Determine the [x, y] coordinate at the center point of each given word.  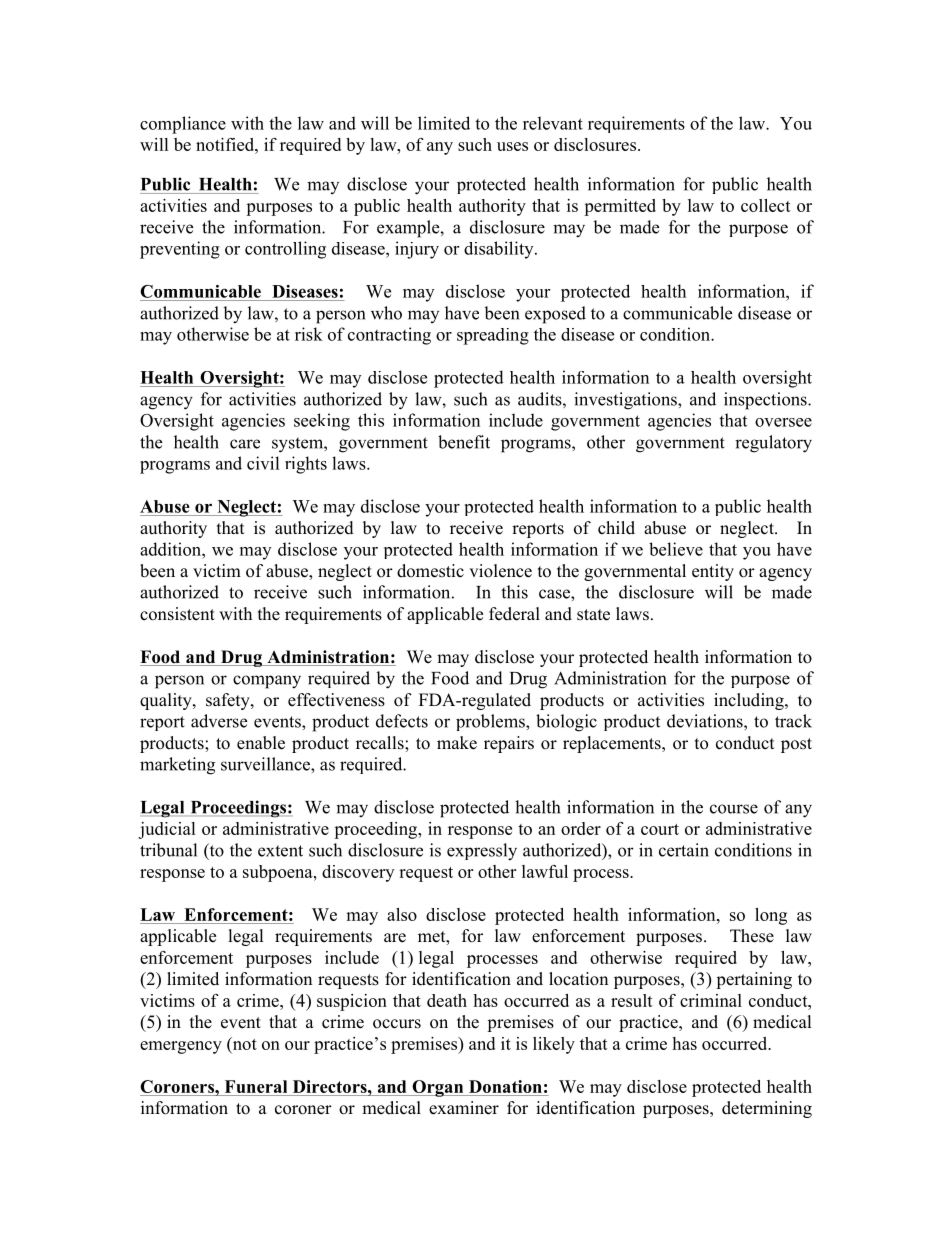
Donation [505, 1086]
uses [512, 146]
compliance [183, 125]
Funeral [256, 1086]
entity [713, 572]
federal [514, 614]
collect [766, 205]
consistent [177, 614]
